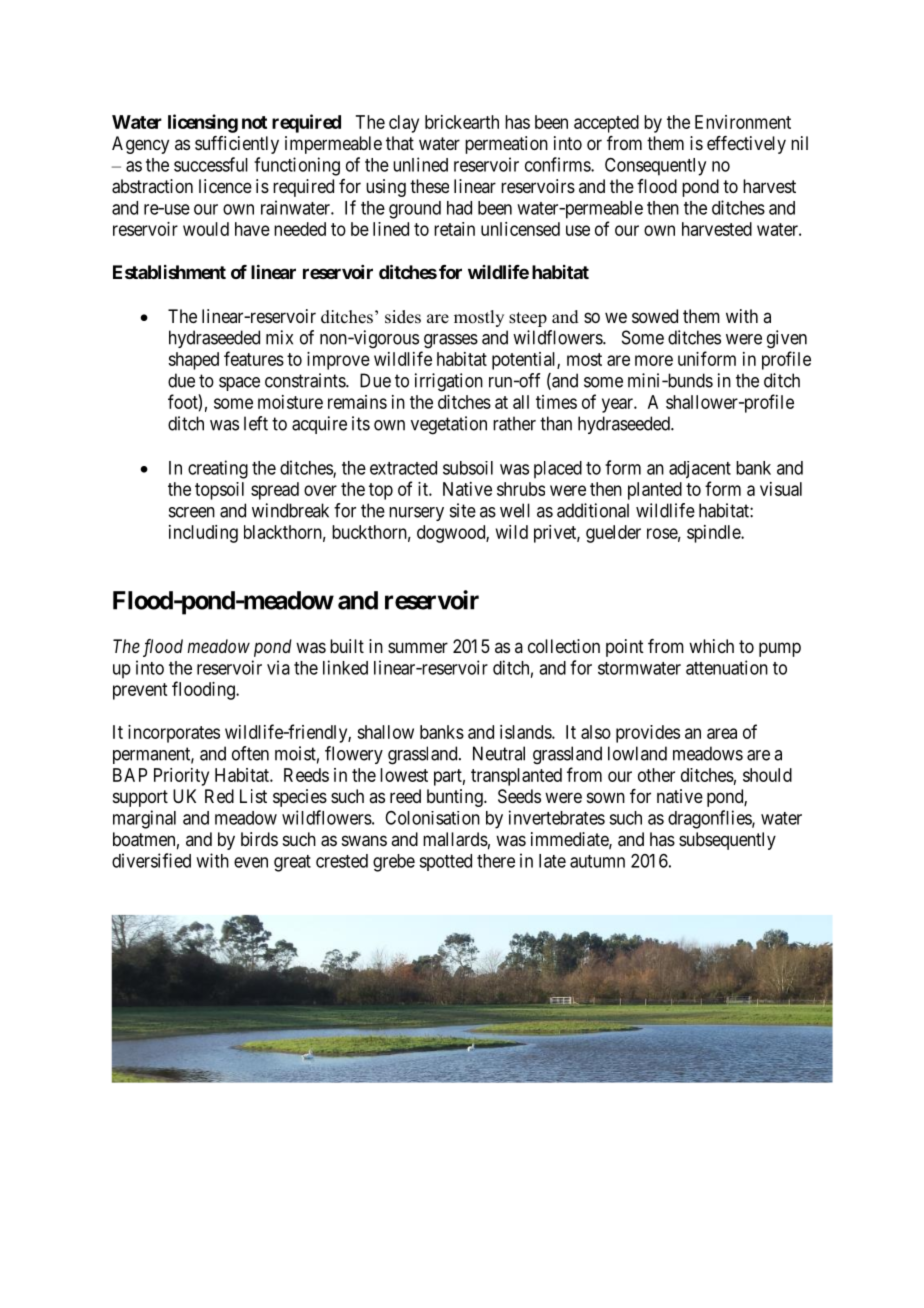 This document has width=924, height=1308. I want to click on permeation, so click(506, 145).
